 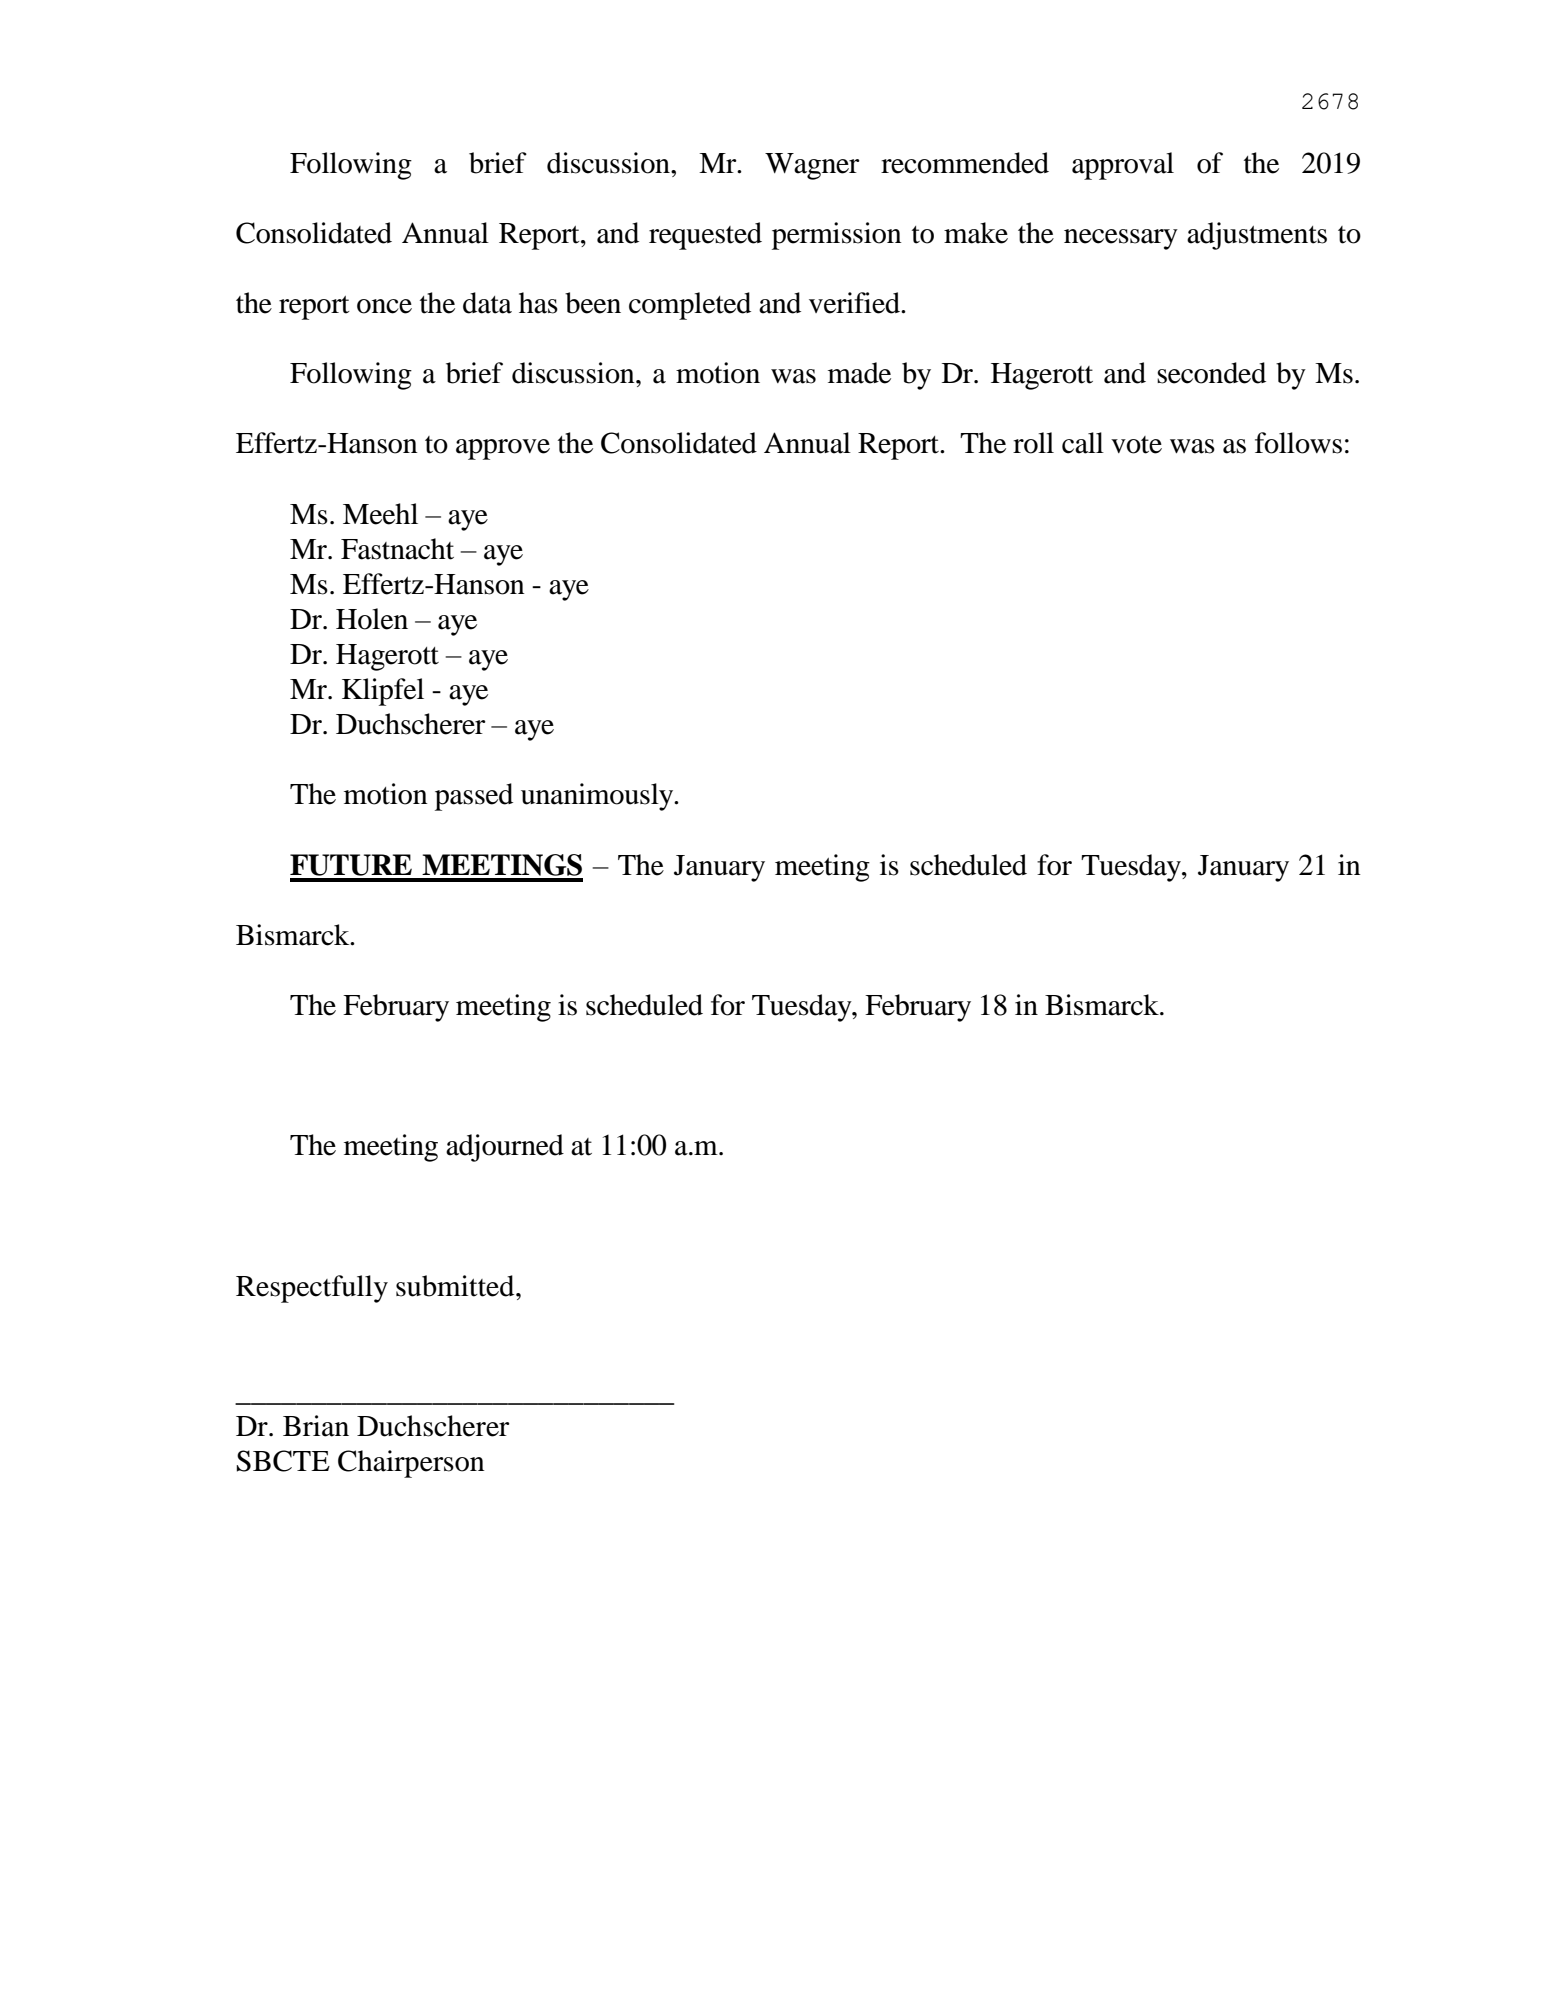 I want to click on Brian, so click(x=316, y=1426).
